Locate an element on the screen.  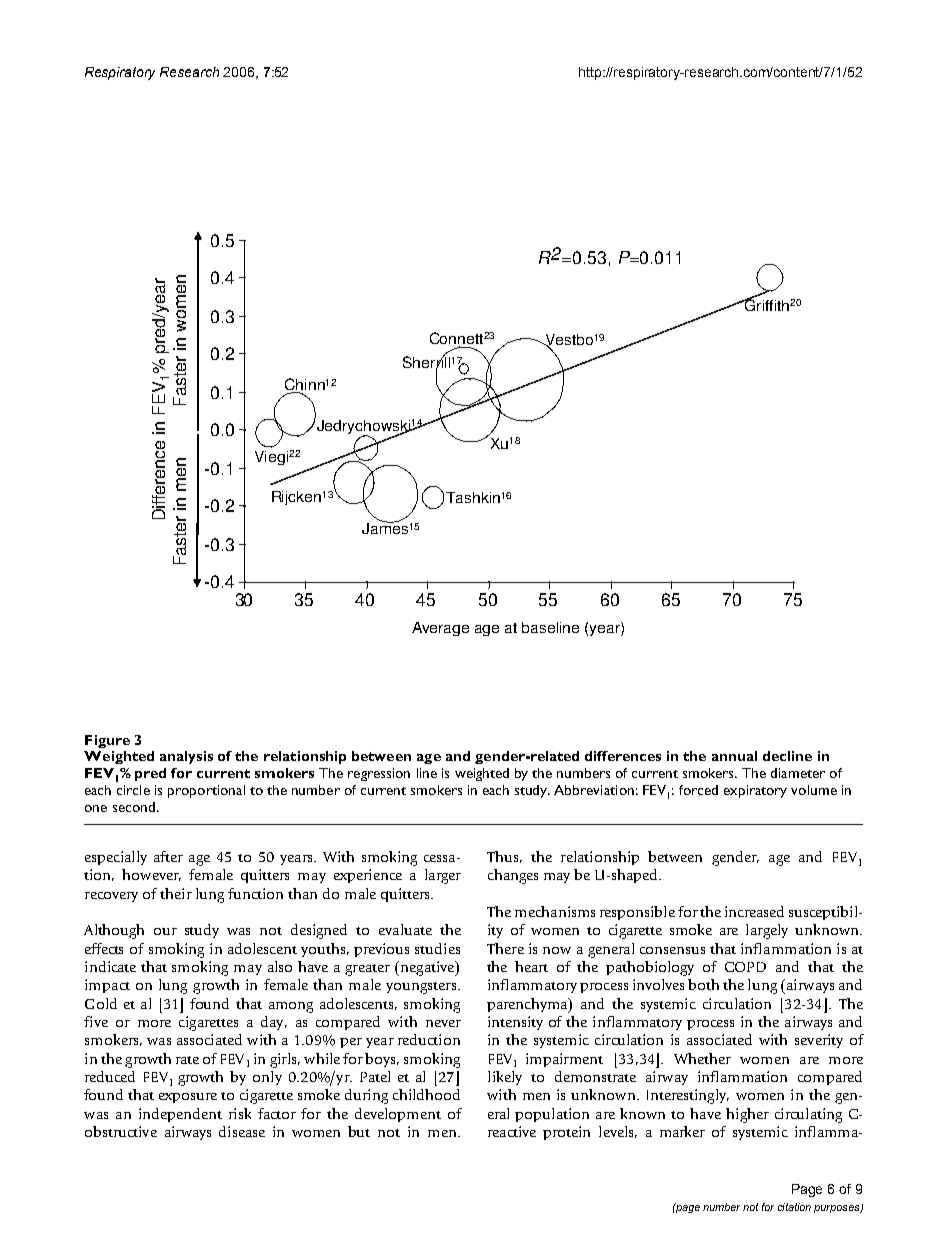
development is located at coordinates (398, 1115).
